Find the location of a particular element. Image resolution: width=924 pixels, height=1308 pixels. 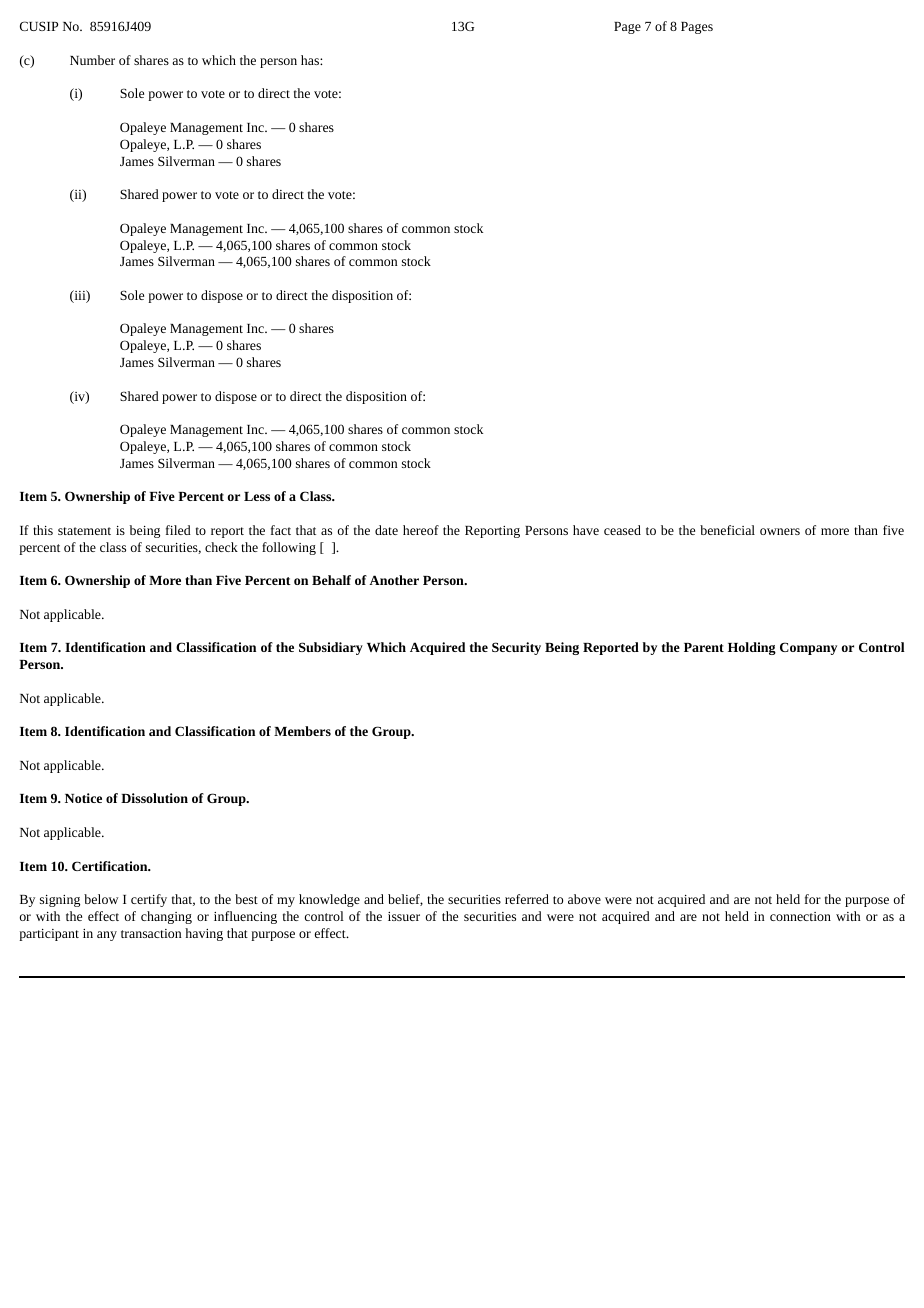

Less is located at coordinates (257, 496).
